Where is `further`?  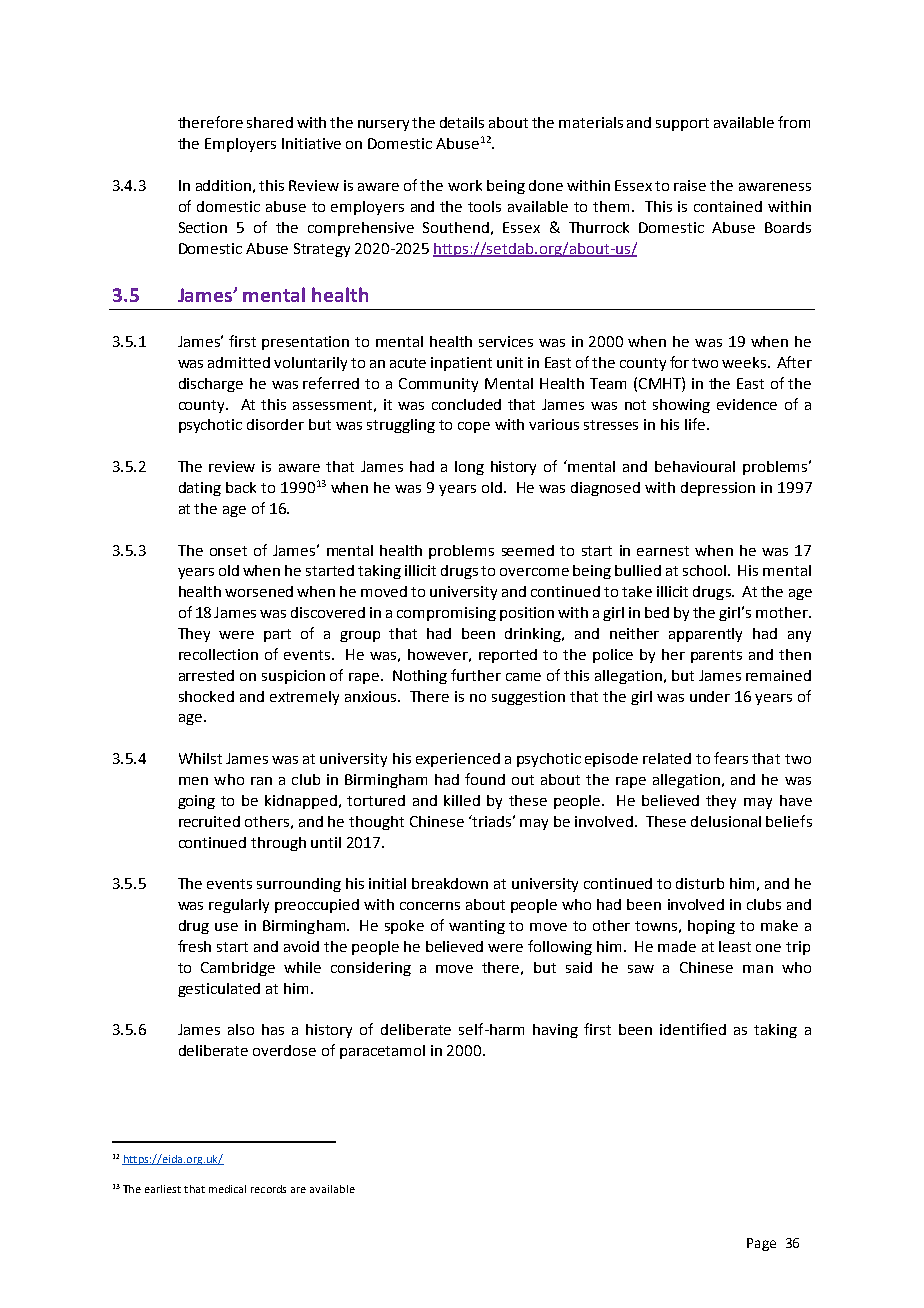 further is located at coordinates (476, 675).
